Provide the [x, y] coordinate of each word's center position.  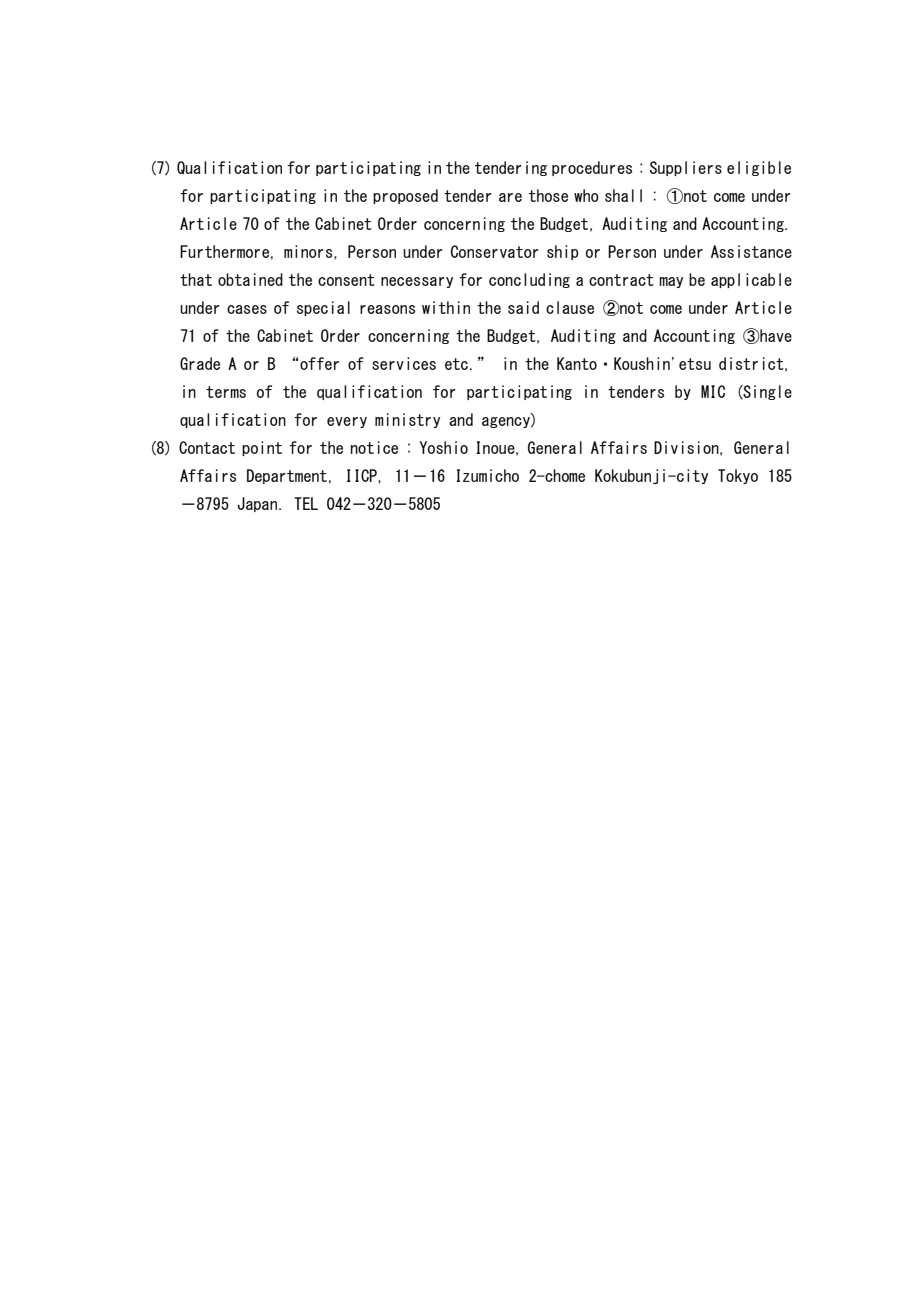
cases [247, 309]
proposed [405, 196]
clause [570, 307]
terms [226, 392]
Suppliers [686, 168]
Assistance [751, 251]
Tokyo [738, 476]
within [446, 307]
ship [562, 252]
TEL [306, 503]
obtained [250, 279]
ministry [407, 420]
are [510, 197]
